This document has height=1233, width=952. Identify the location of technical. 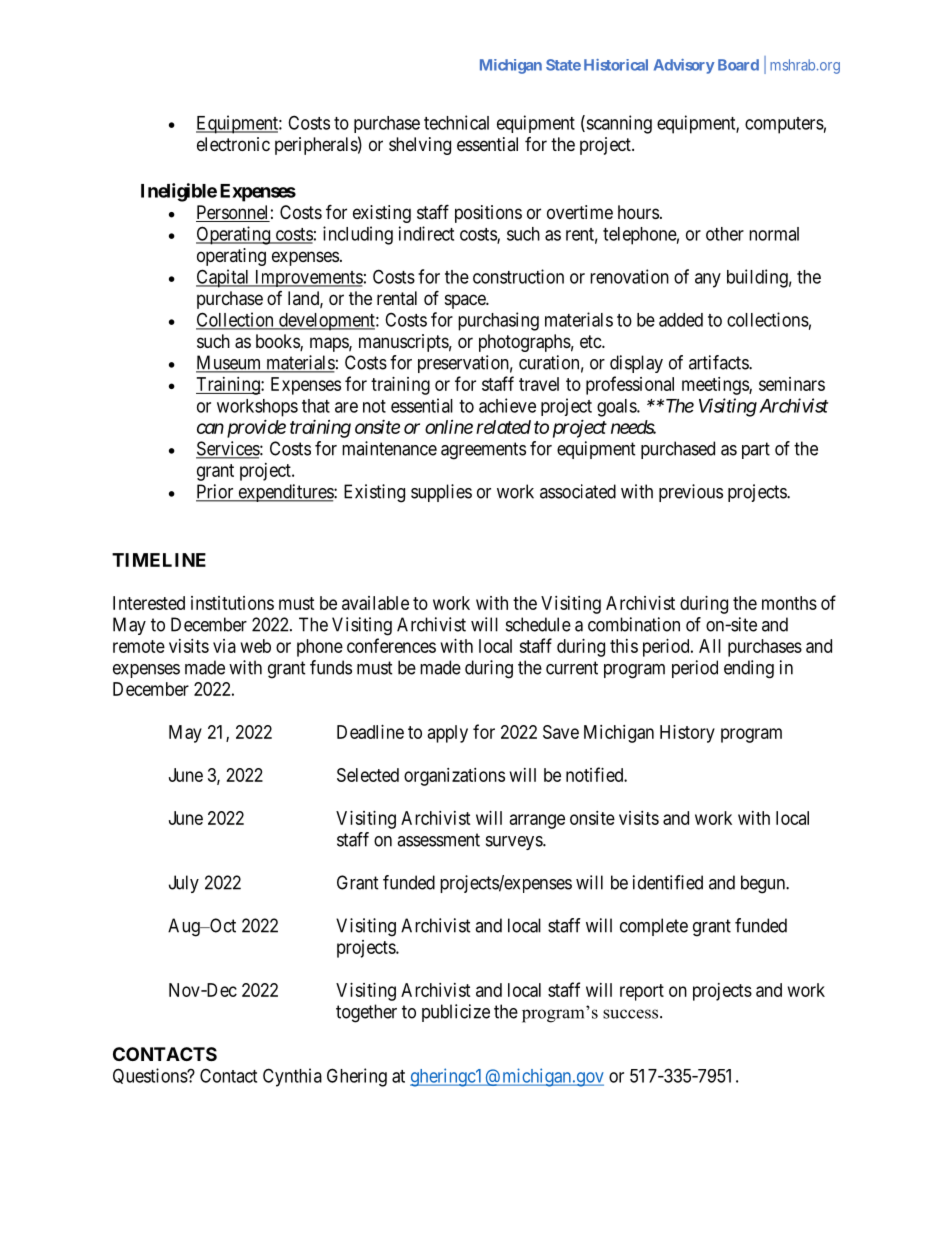
(456, 122).
